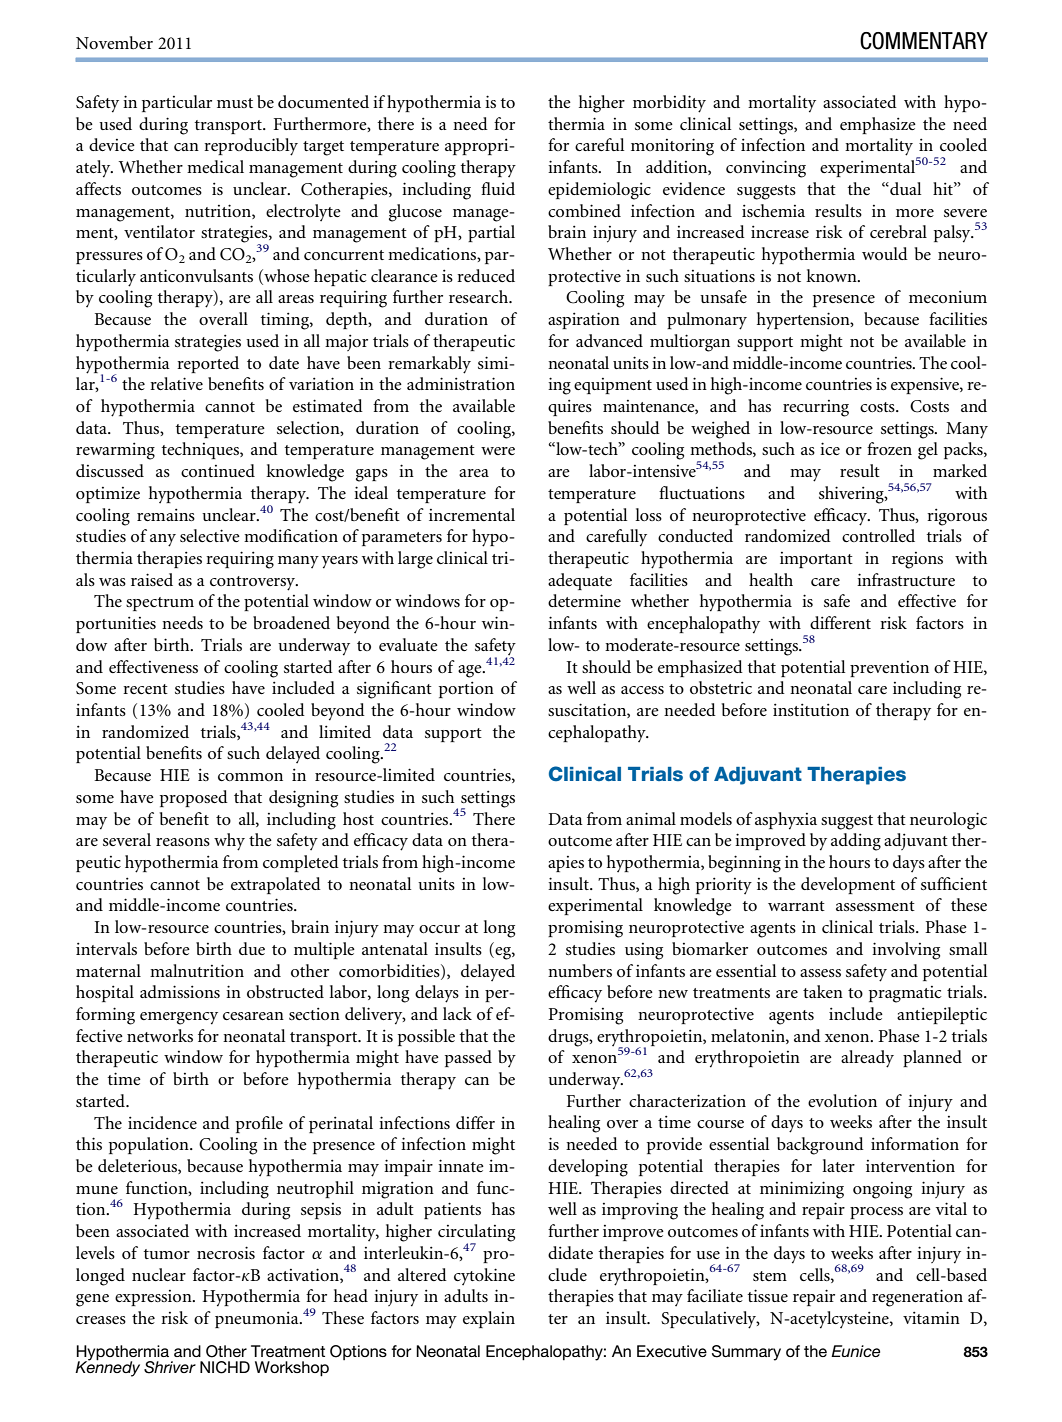 Image resolution: width=1062 pixels, height=1422 pixels. What do you see at coordinates (170, 1367) in the screenshot?
I see `Shriver` at bounding box center [170, 1367].
